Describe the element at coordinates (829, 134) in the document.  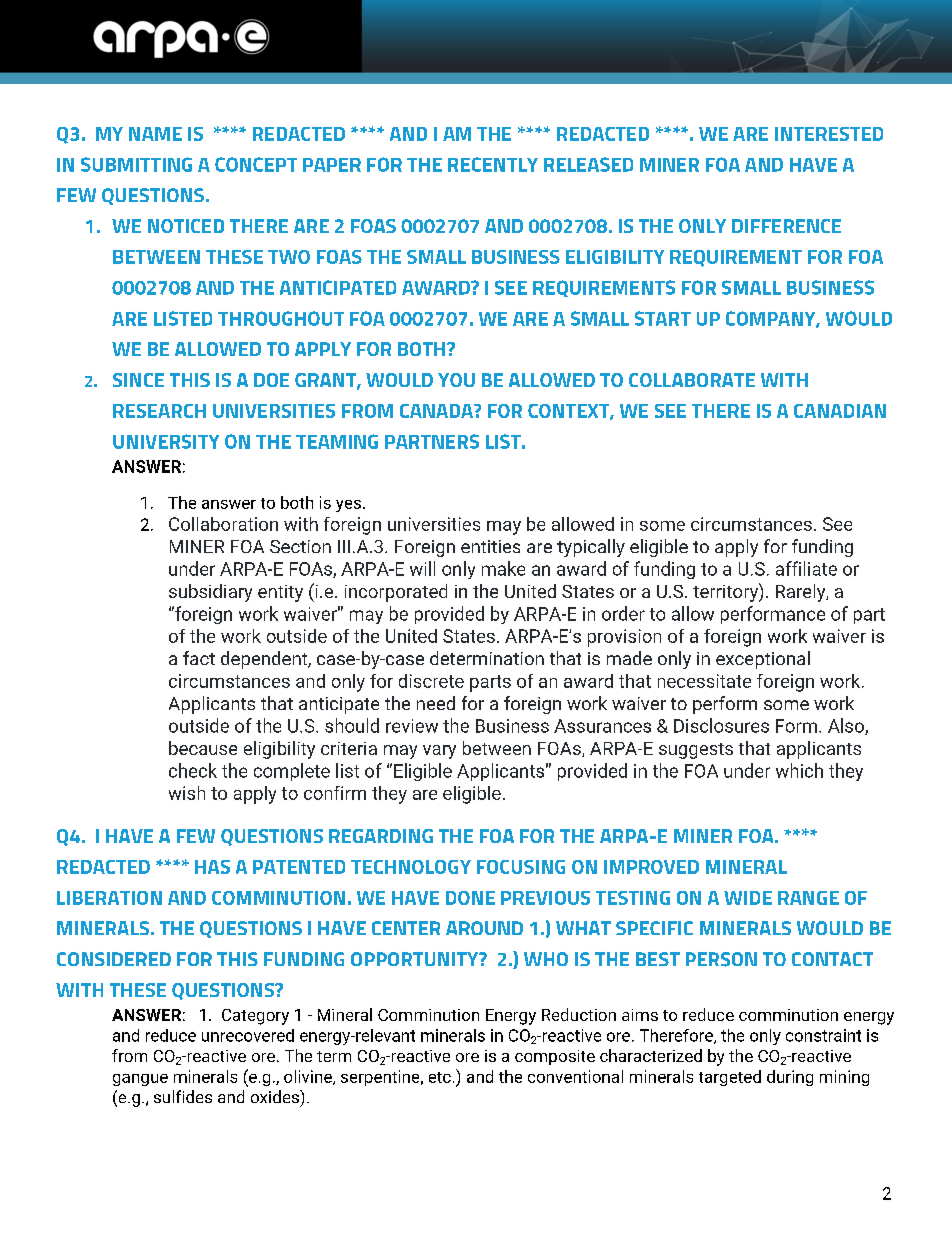
I see `INTERESTED` at that location.
